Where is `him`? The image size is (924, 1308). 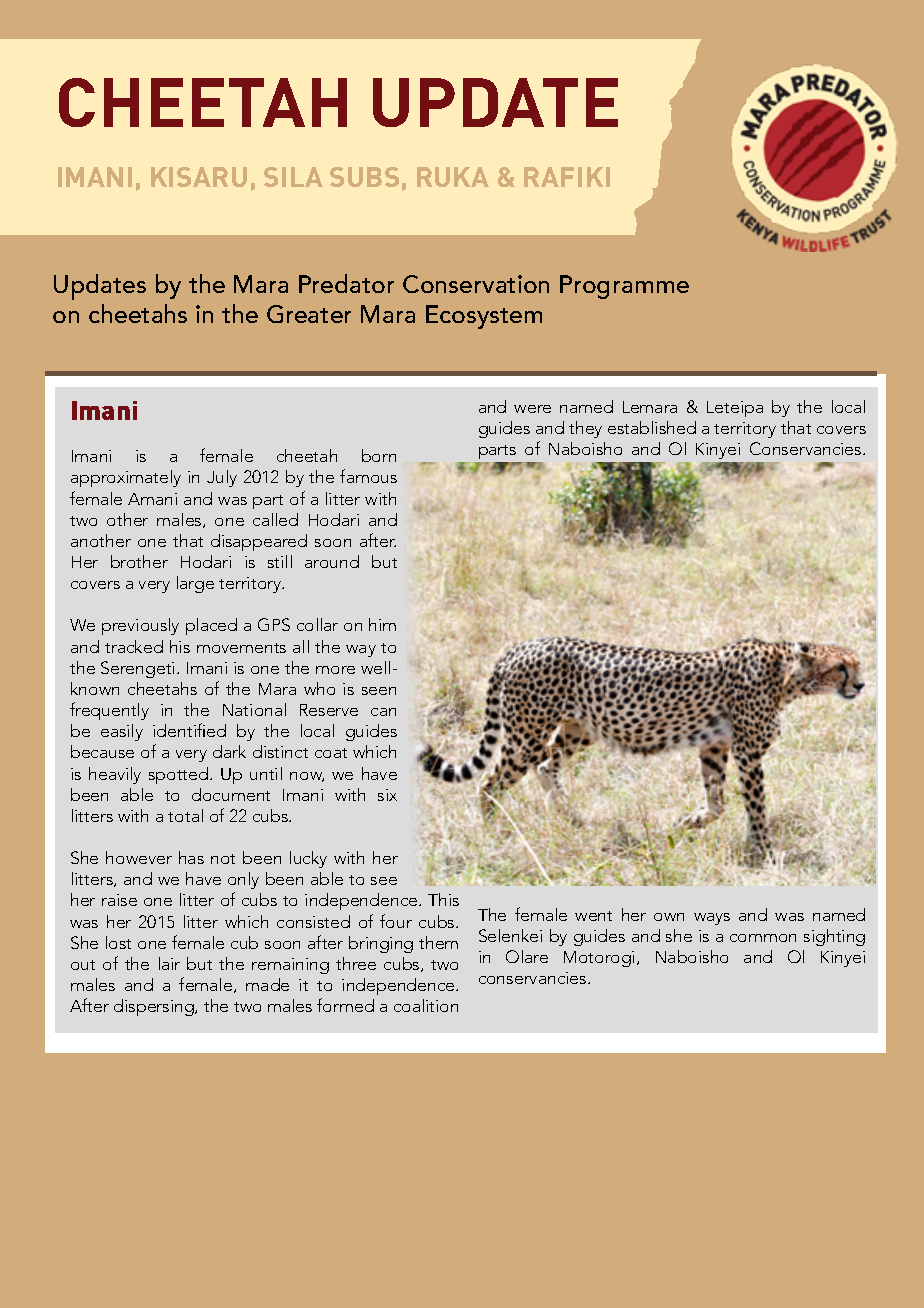
him is located at coordinates (382, 624).
